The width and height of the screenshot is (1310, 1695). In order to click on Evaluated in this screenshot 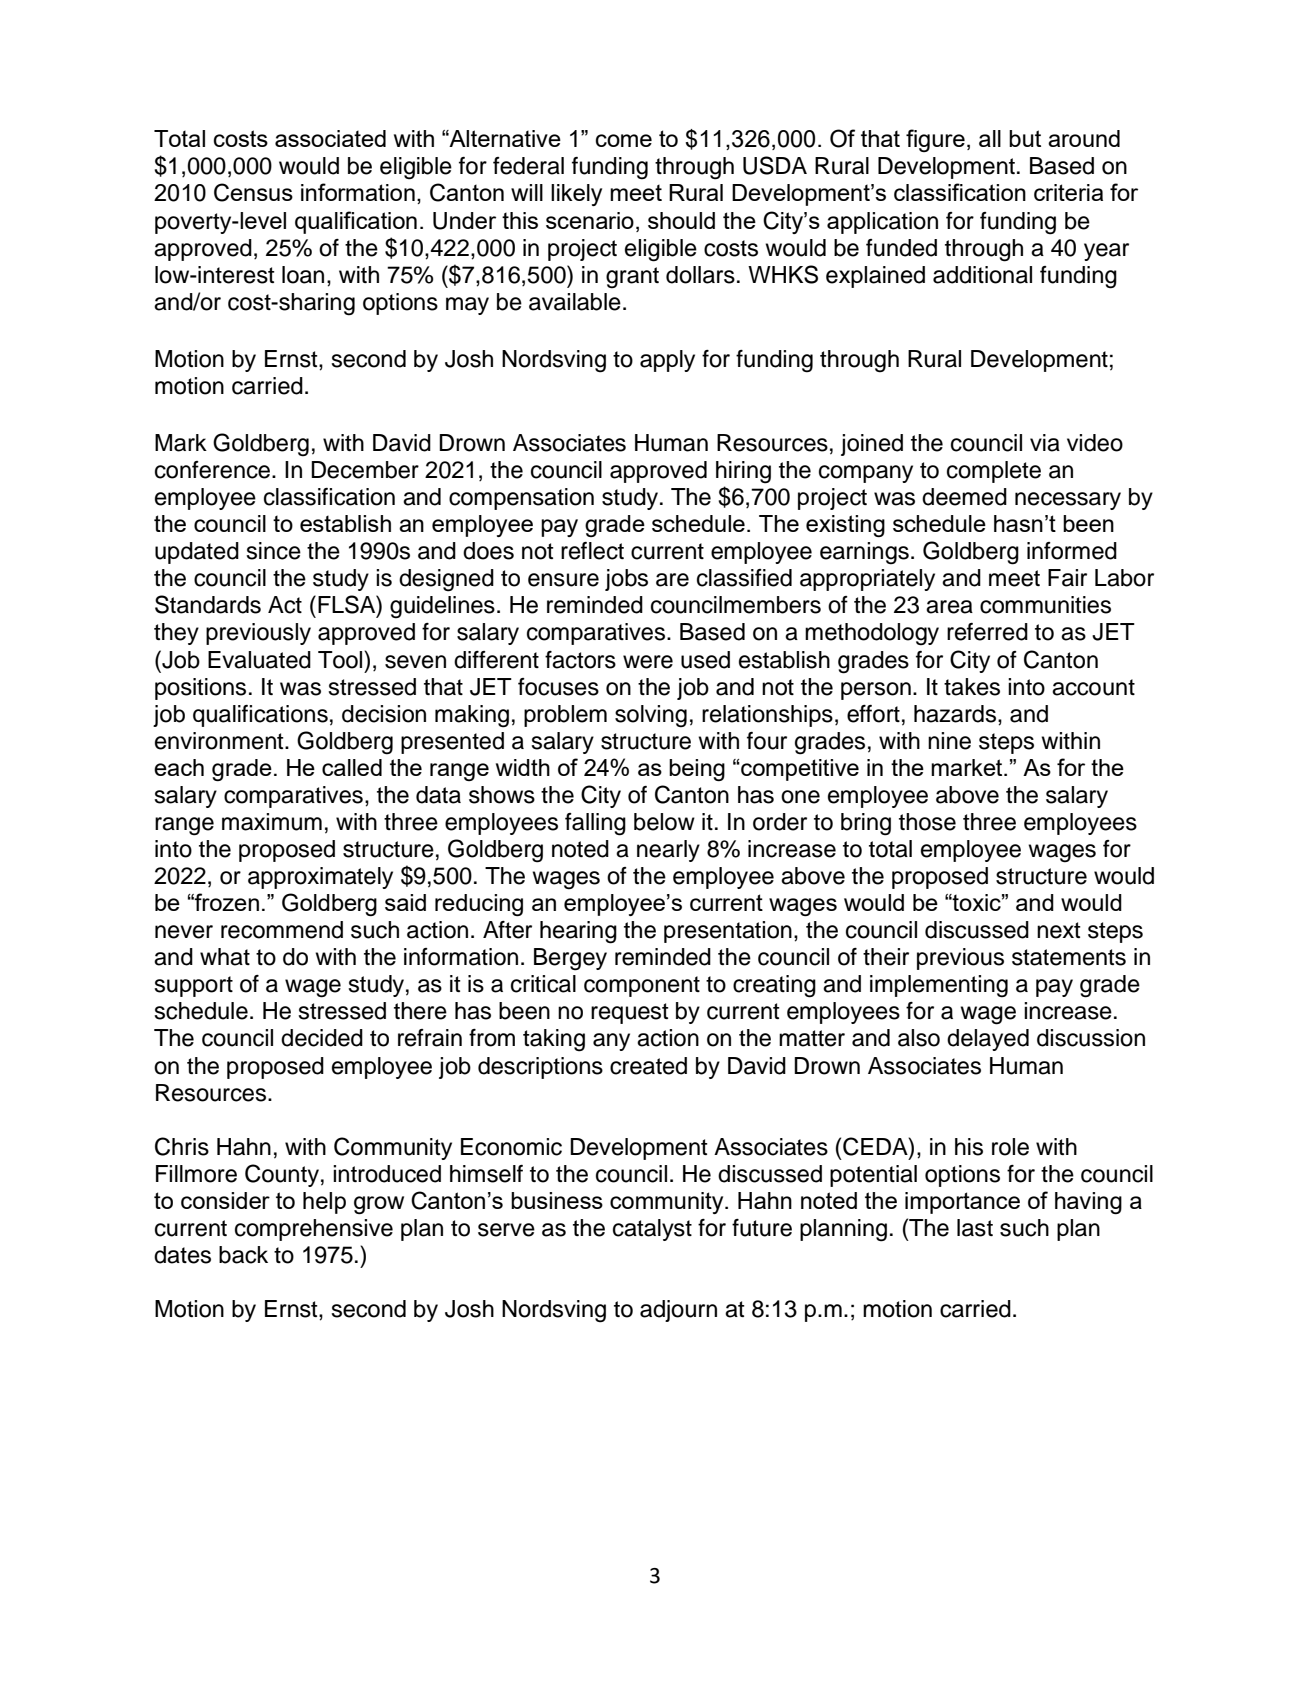, I will do `click(259, 660)`.
